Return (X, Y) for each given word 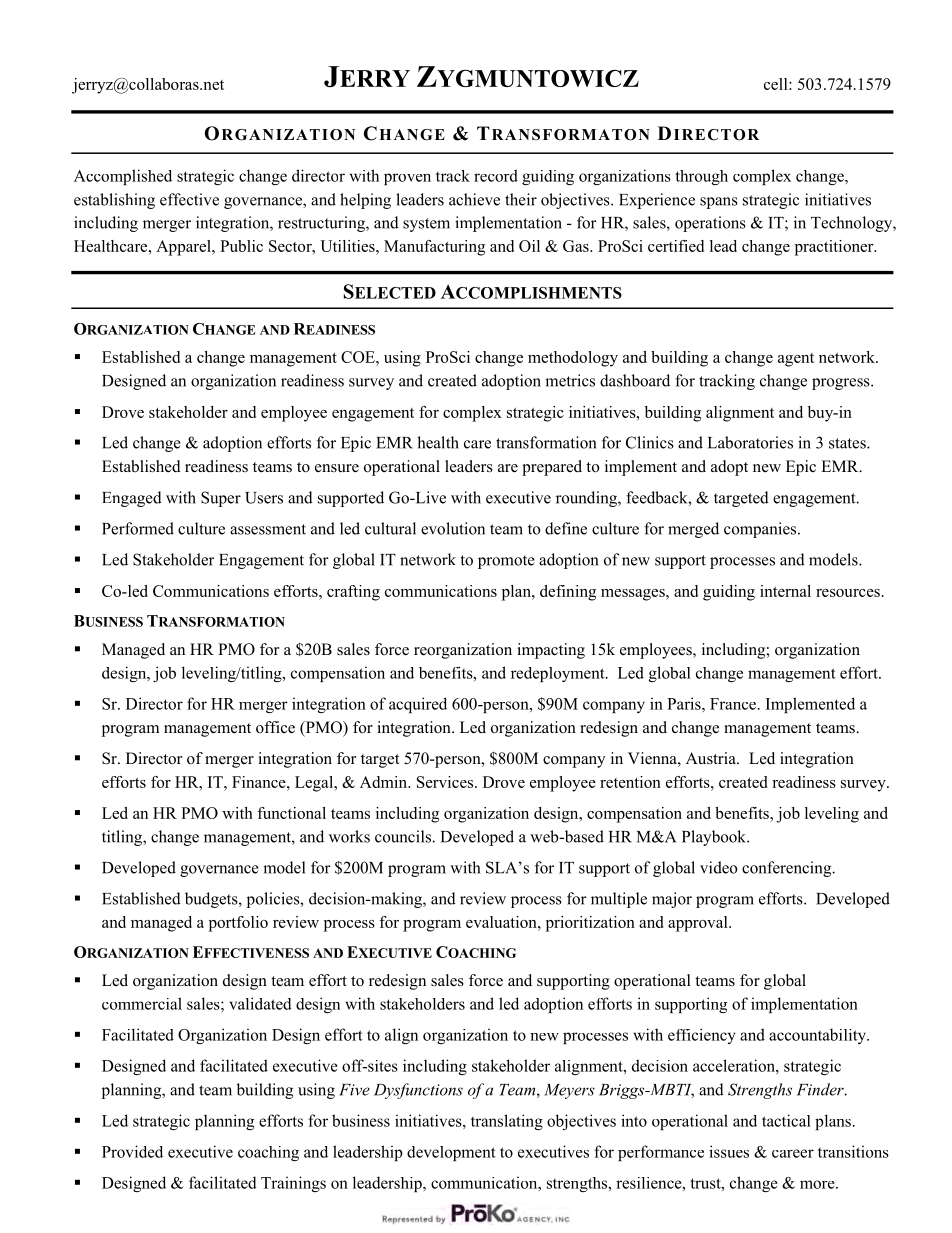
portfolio (238, 924)
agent (796, 360)
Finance (260, 782)
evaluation (502, 922)
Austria (712, 758)
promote (506, 562)
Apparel (184, 248)
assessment (268, 529)
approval (699, 924)
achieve (474, 199)
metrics (570, 380)
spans (719, 203)
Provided (132, 1151)
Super (221, 499)
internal (785, 591)
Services (446, 782)
